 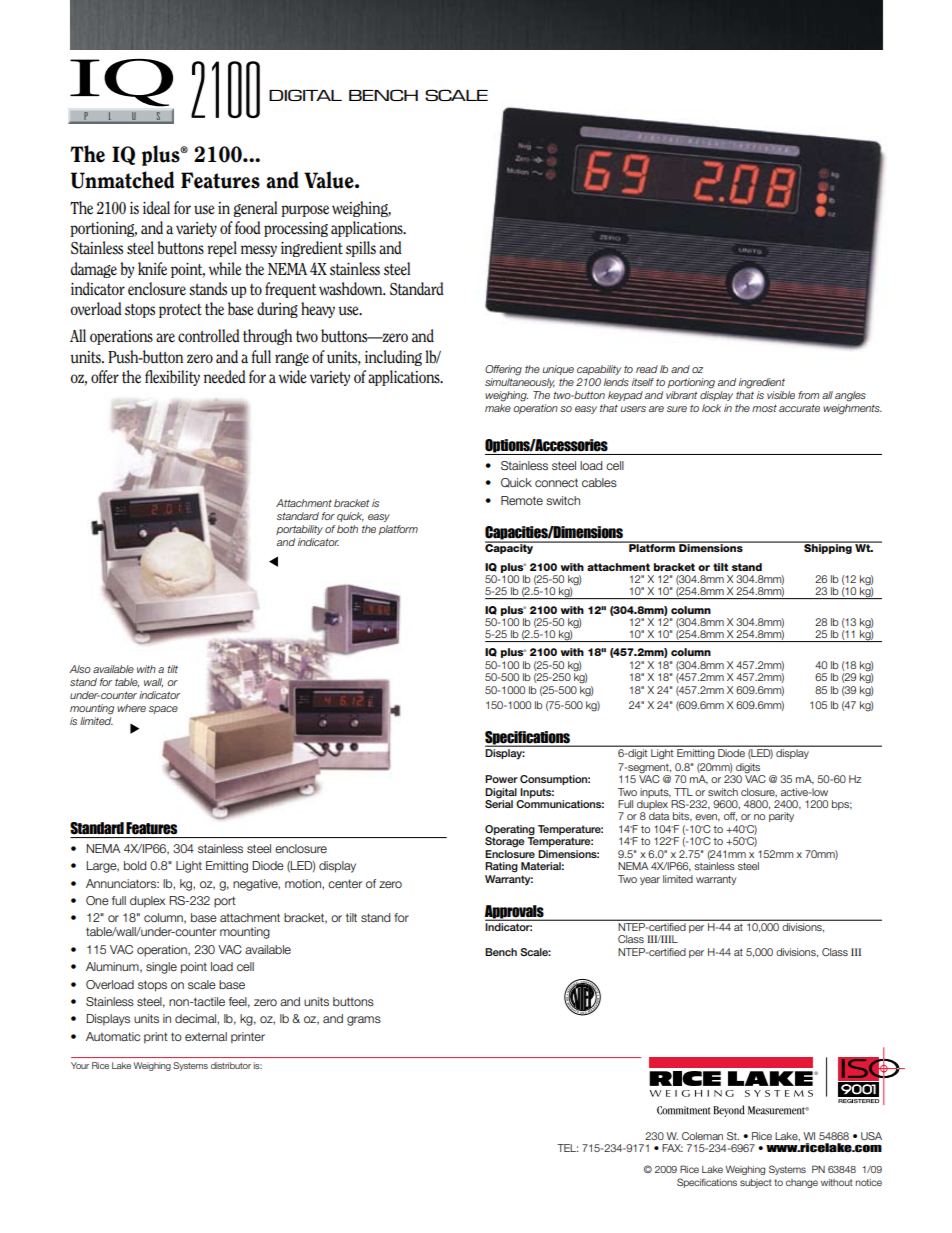 What do you see at coordinates (647, 369) in the screenshot?
I see `read` at bounding box center [647, 369].
